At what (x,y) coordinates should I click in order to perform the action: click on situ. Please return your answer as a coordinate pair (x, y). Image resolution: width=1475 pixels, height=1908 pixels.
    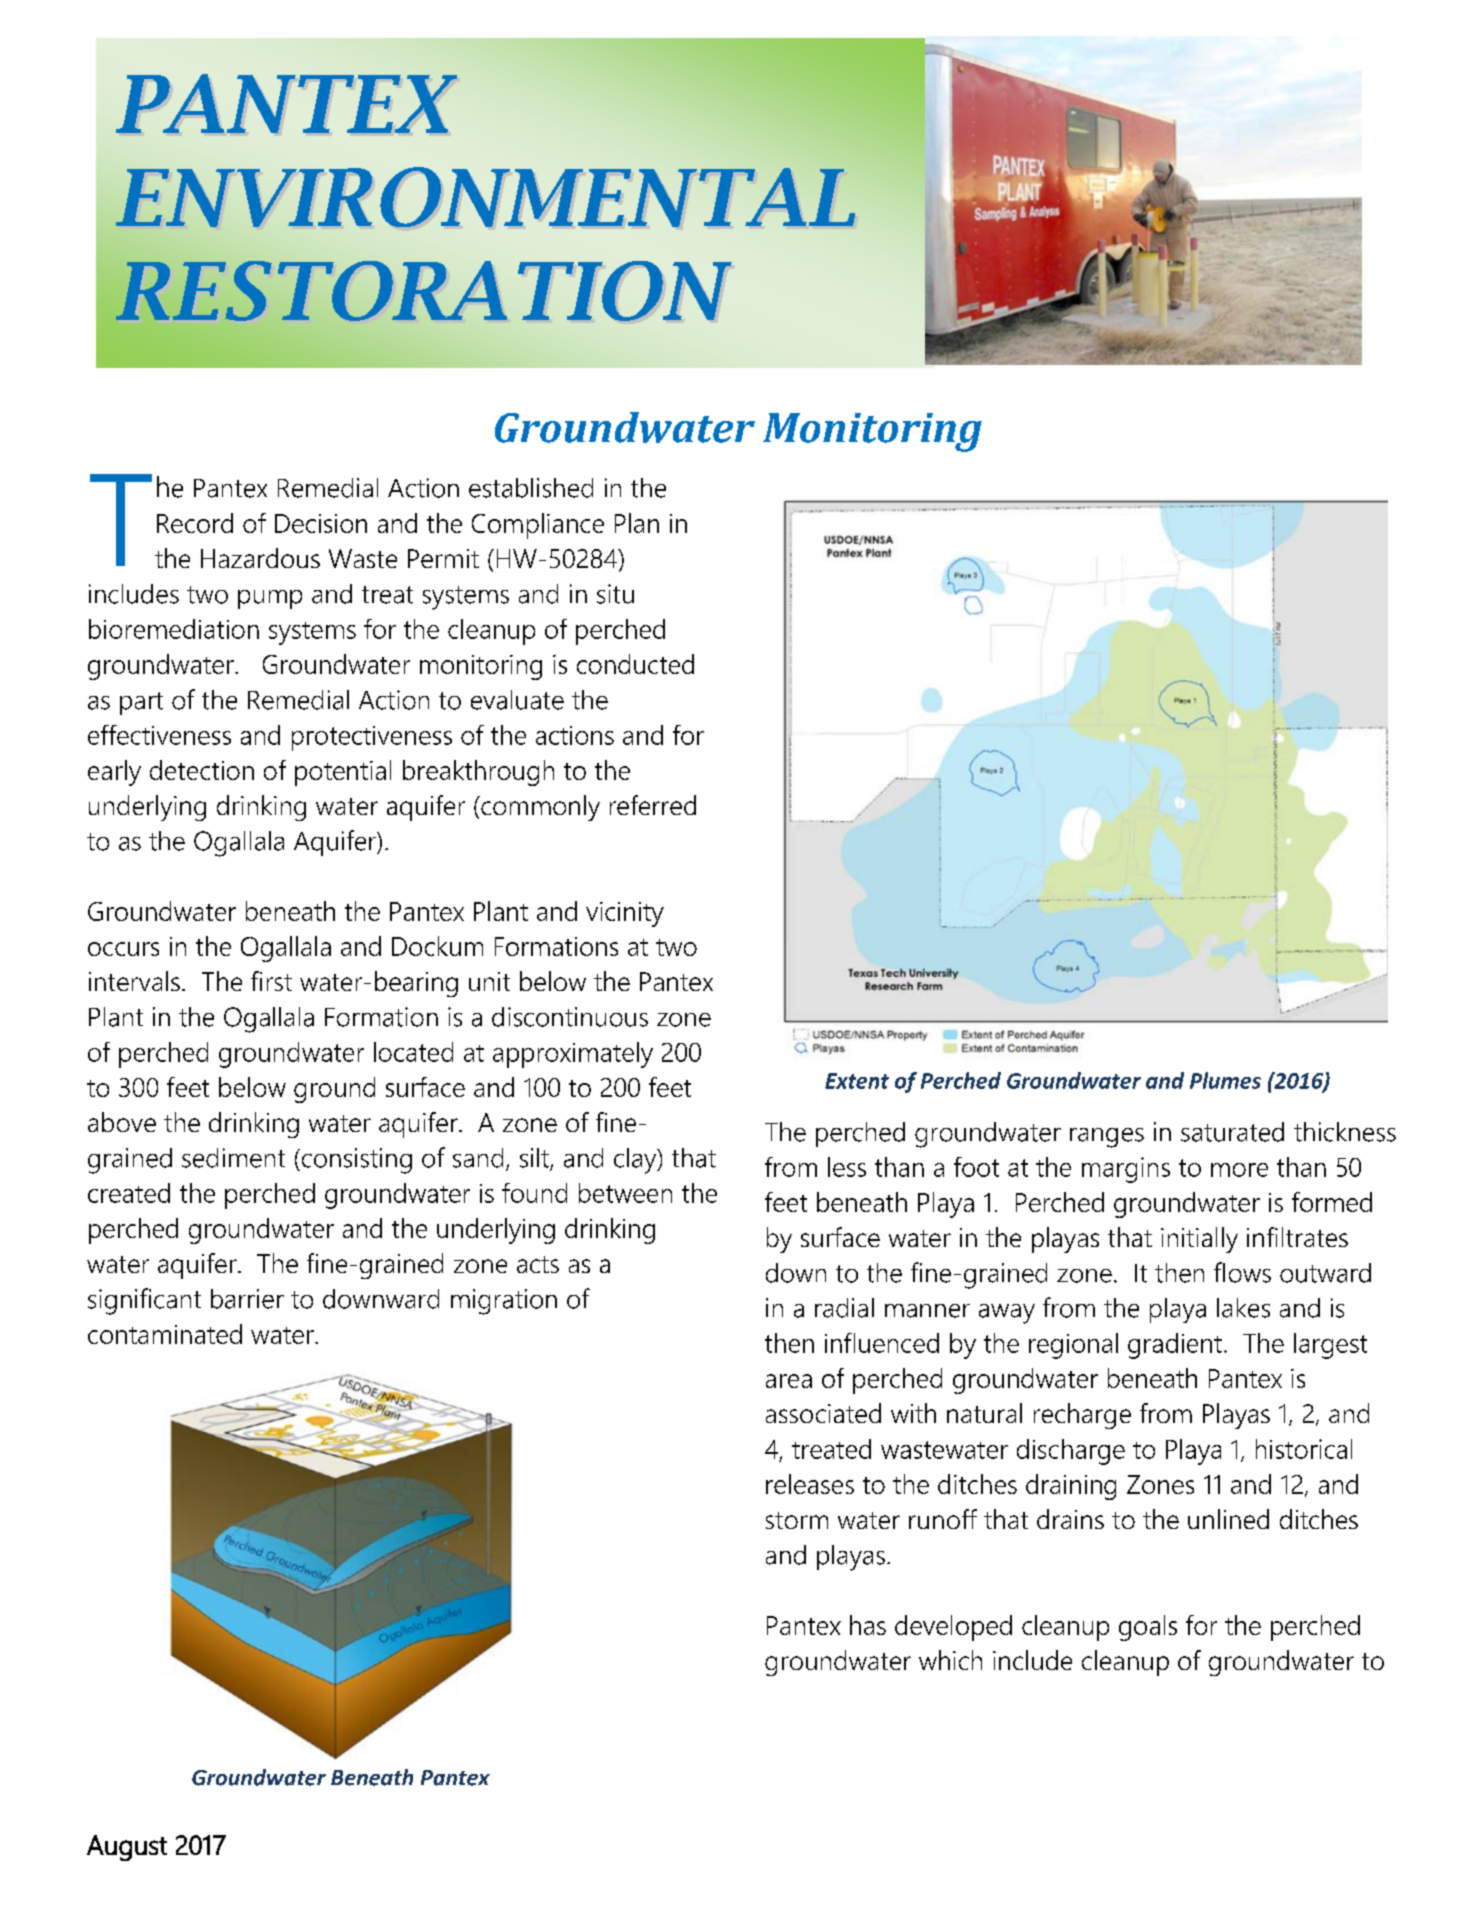
    Looking at the image, I should click on (615, 594).
